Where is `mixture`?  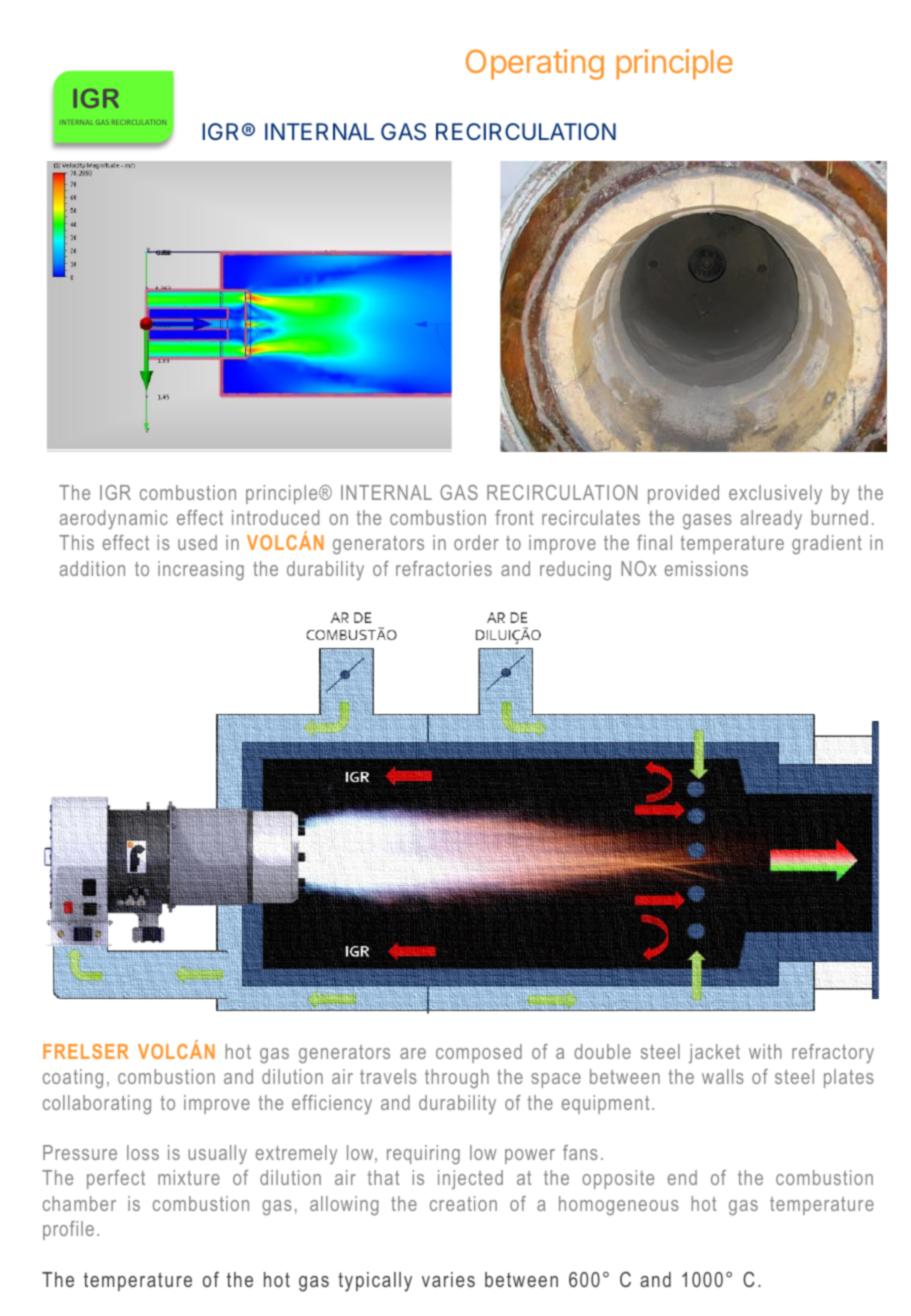 mixture is located at coordinates (189, 1177).
